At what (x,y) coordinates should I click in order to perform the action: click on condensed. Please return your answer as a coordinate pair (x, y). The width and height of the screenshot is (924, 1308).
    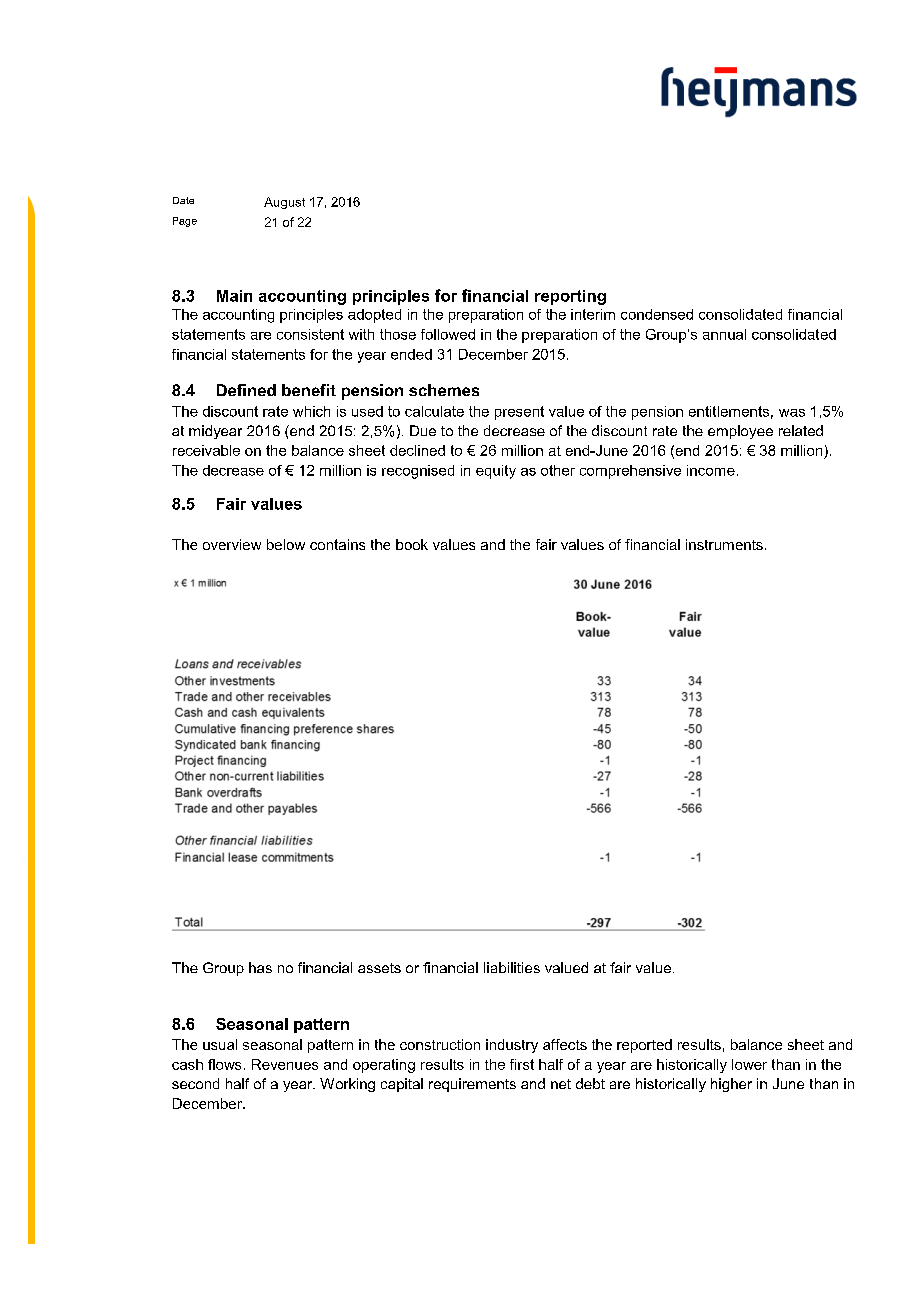
    Looking at the image, I should click on (657, 314).
